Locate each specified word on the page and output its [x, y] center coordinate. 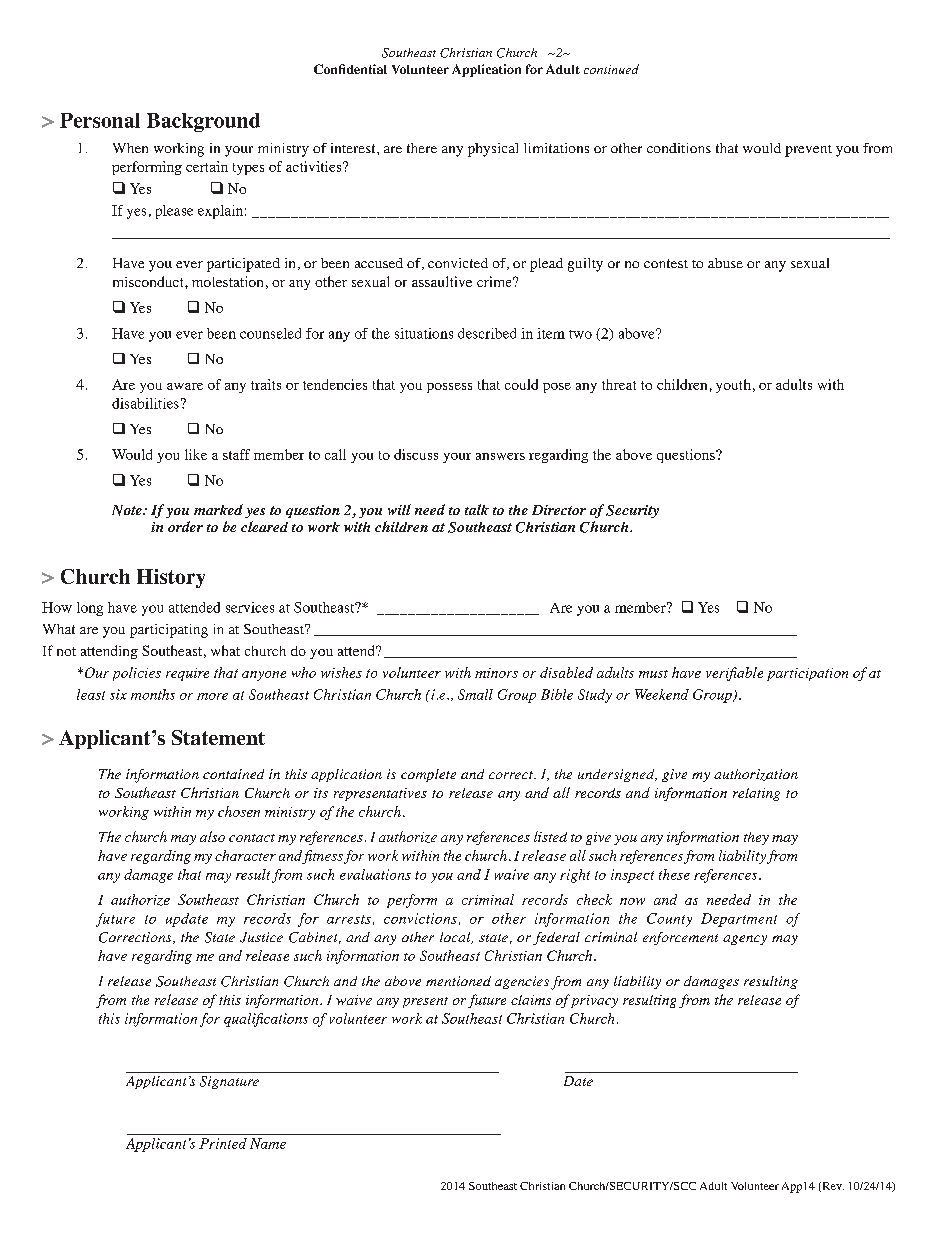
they [756, 838]
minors [496, 673]
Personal [100, 120]
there [422, 148]
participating [169, 631]
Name [268, 1143]
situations [424, 333]
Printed [223, 1143]
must [653, 674]
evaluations [375, 874]
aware [185, 386]
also [212, 836]
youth [733, 386]
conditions [679, 148]
